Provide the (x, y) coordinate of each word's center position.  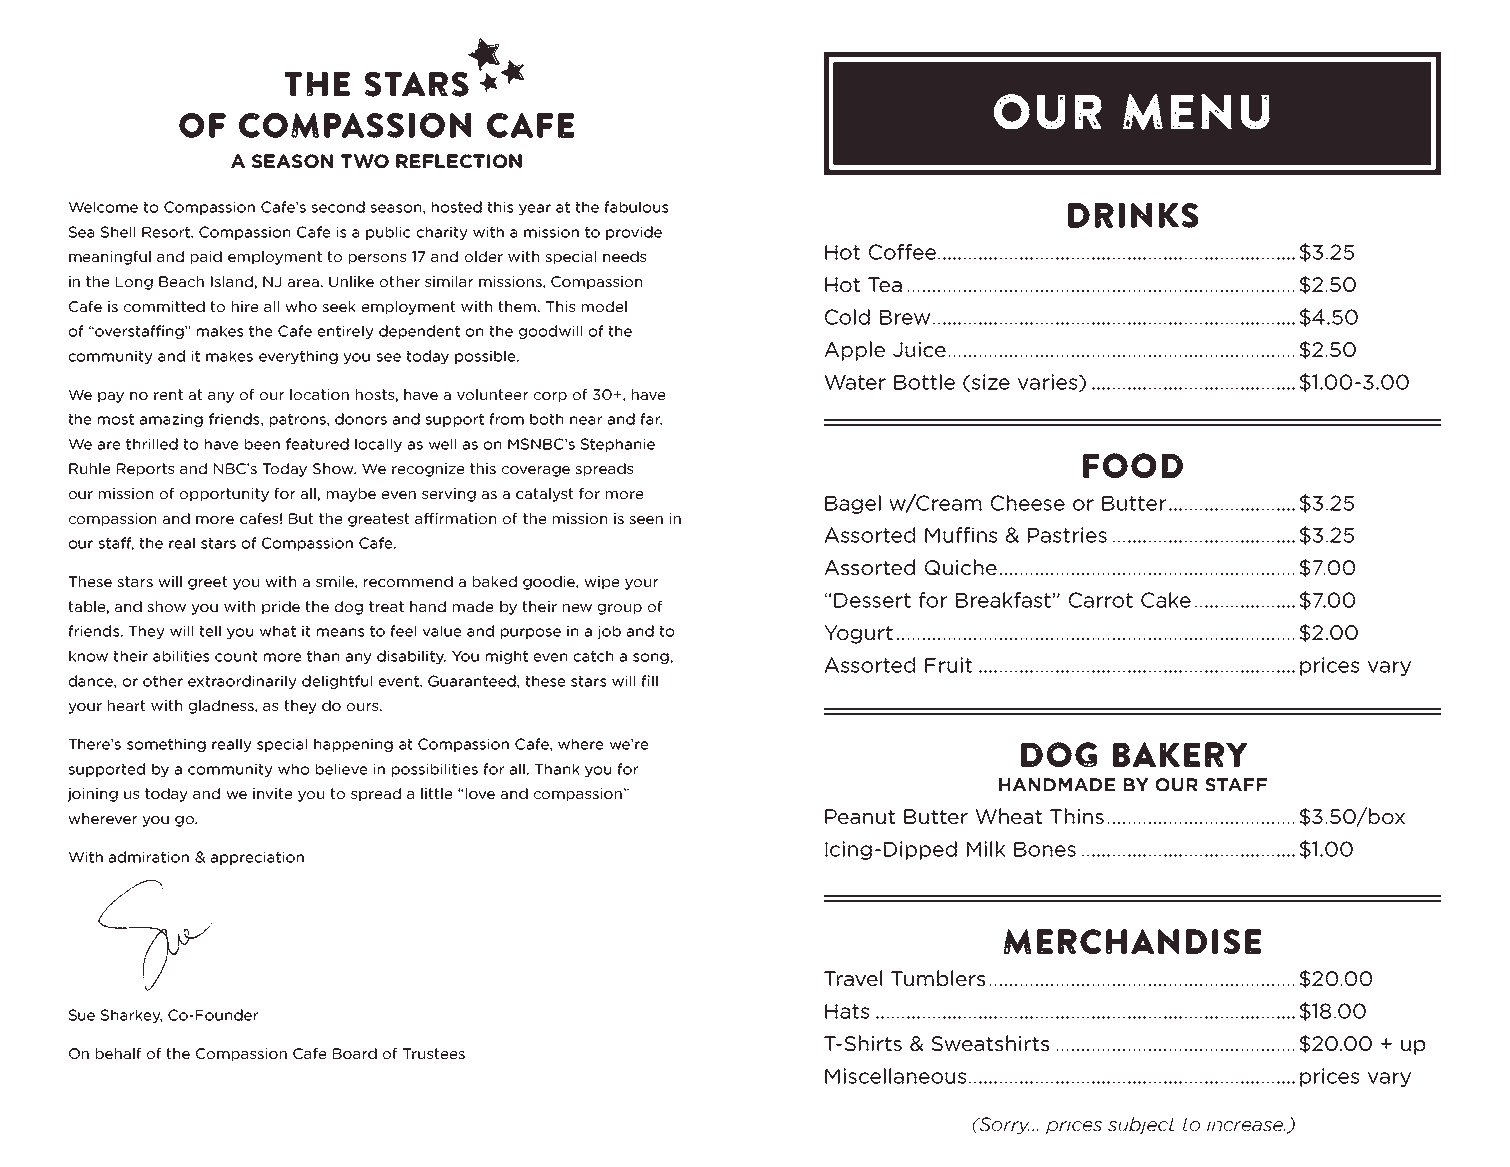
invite (273, 793)
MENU (1196, 112)
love (480, 793)
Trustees (434, 1053)
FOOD (1133, 465)
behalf (119, 1053)
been (262, 444)
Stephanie (618, 445)
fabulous (636, 207)
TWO (365, 161)
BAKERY (1180, 754)
